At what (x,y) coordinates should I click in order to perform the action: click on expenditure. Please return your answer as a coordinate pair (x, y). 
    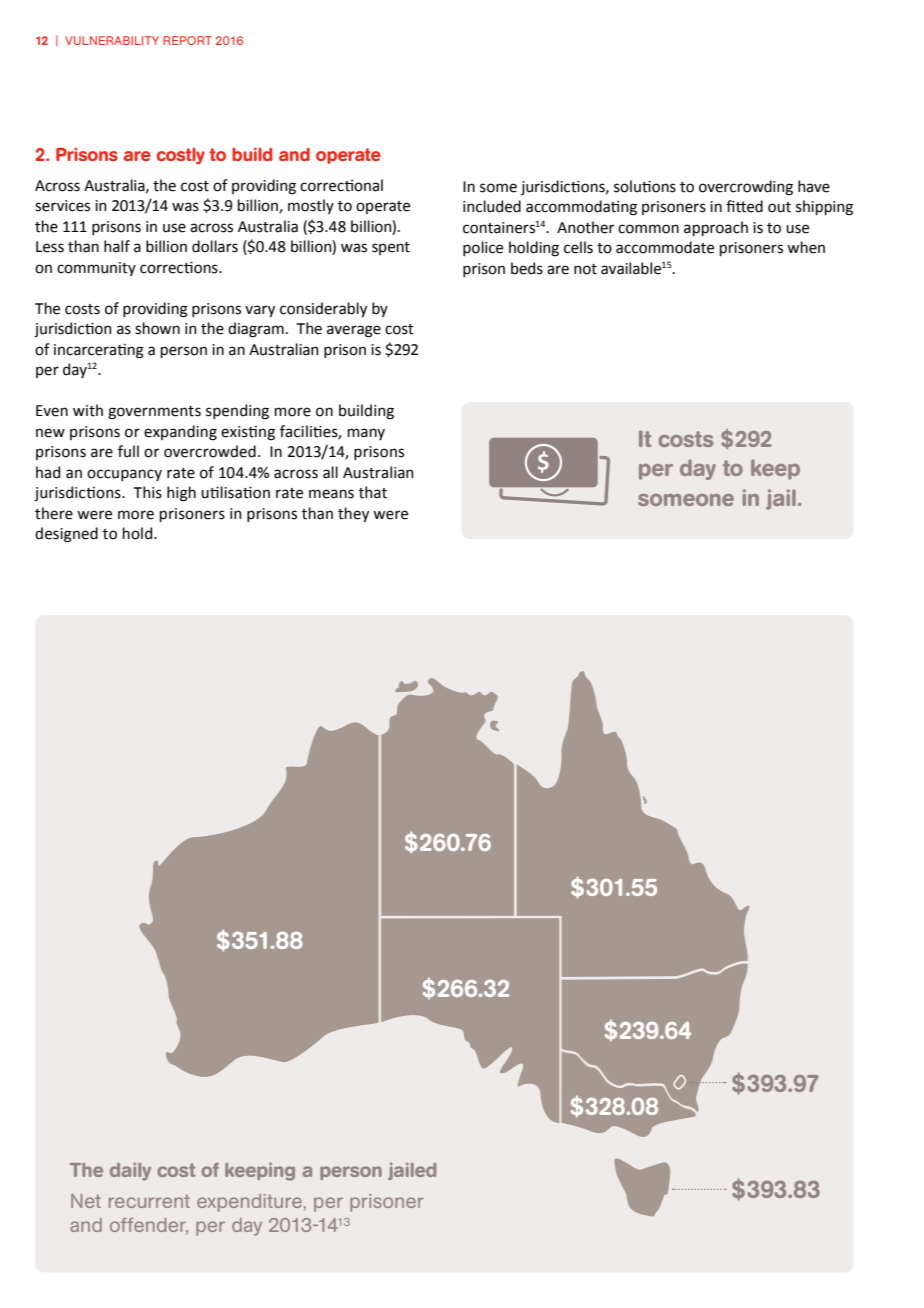
    Looking at the image, I should click on (249, 1203).
